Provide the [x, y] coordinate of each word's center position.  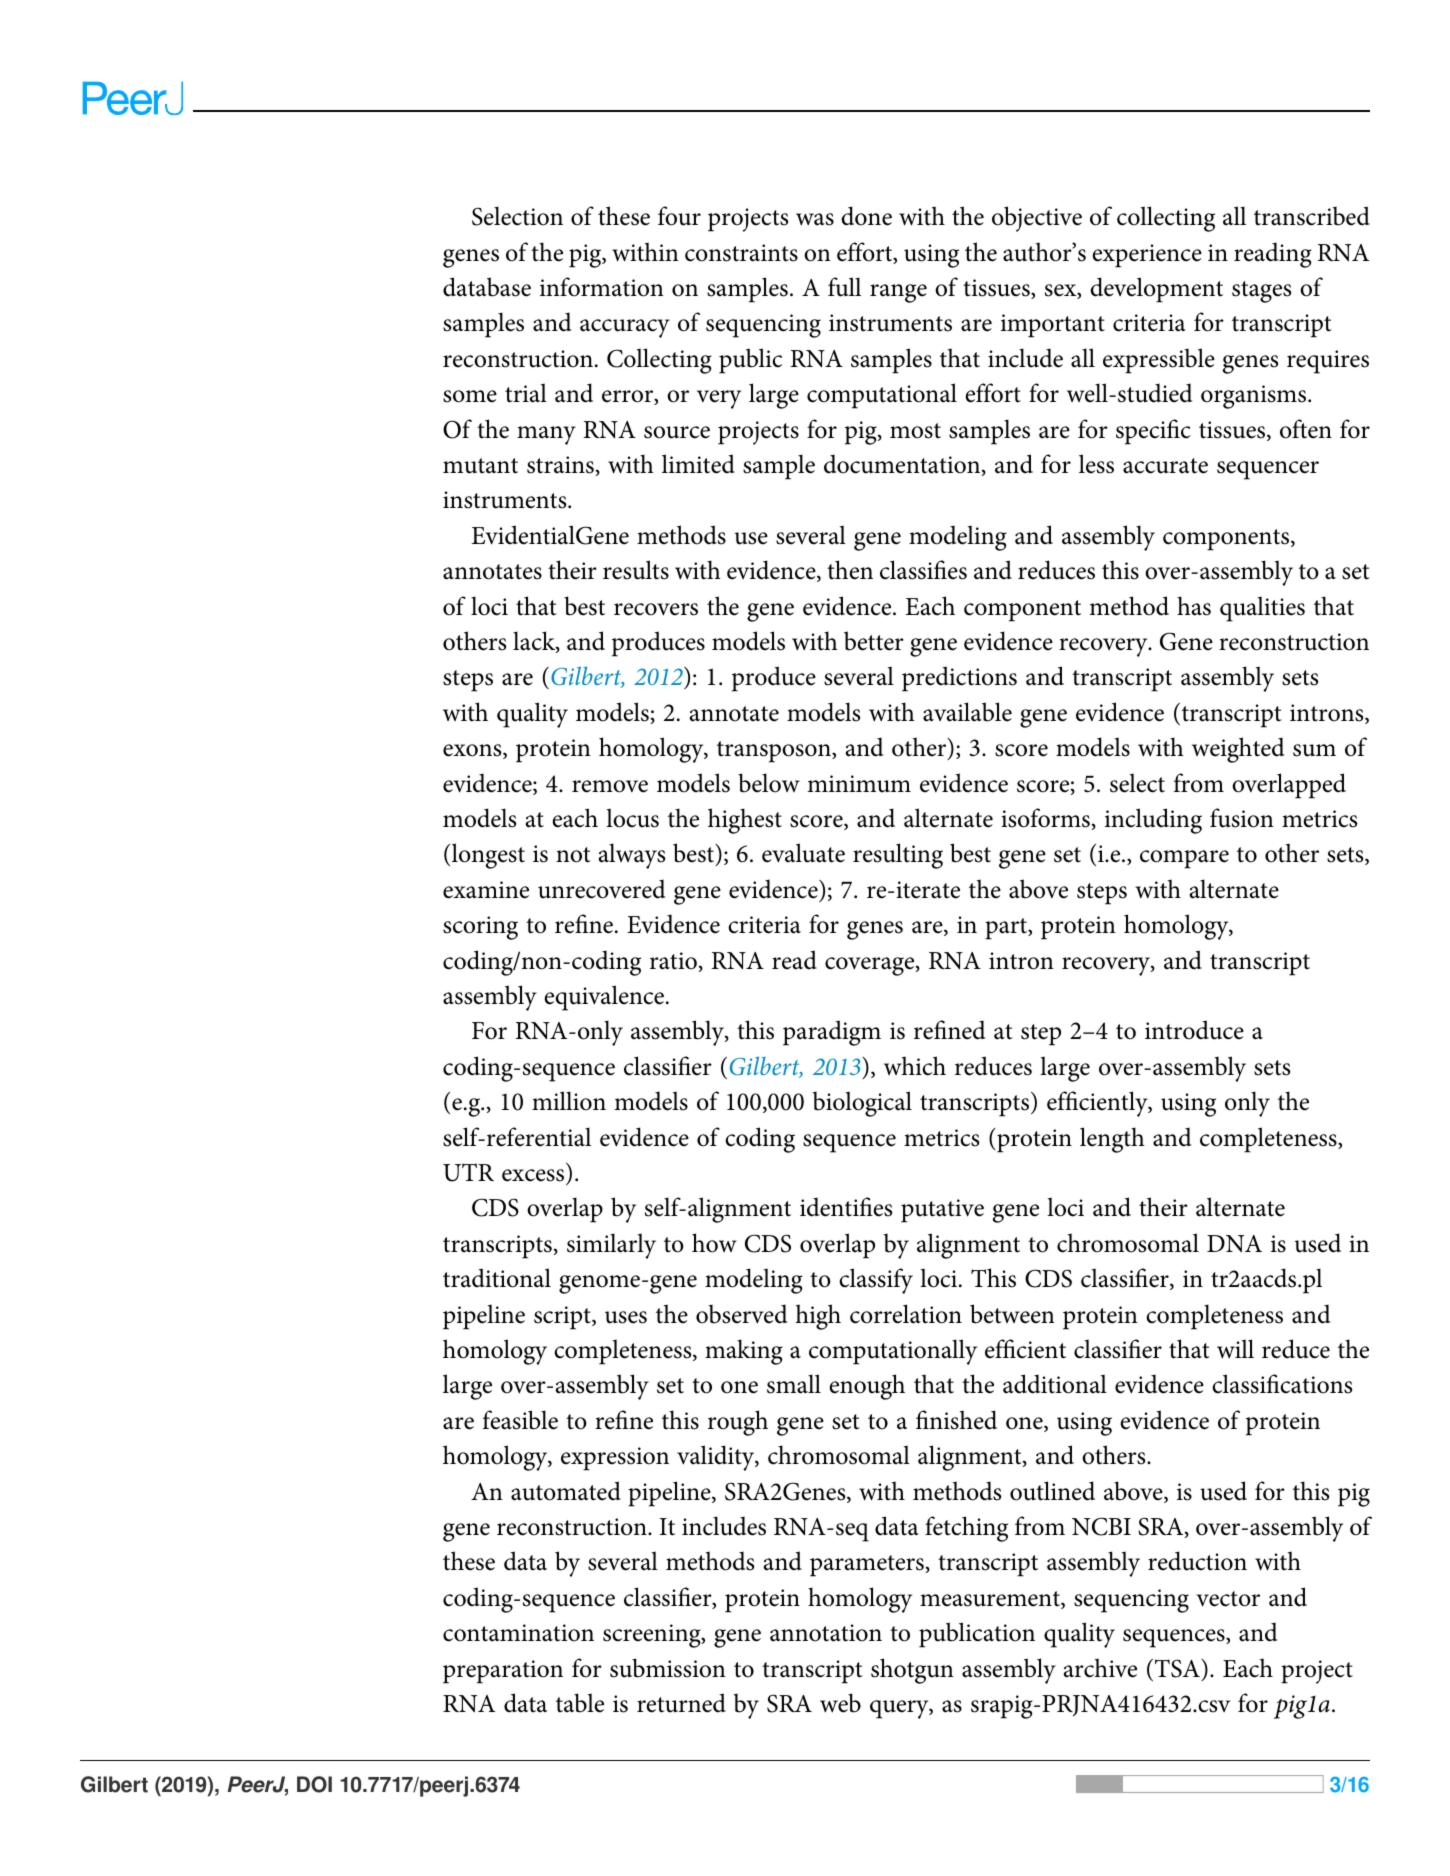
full [844, 287]
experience [1147, 256]
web [840, 1703]
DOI [314, 1784]
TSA [1178, 1668]
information [602, 287]
